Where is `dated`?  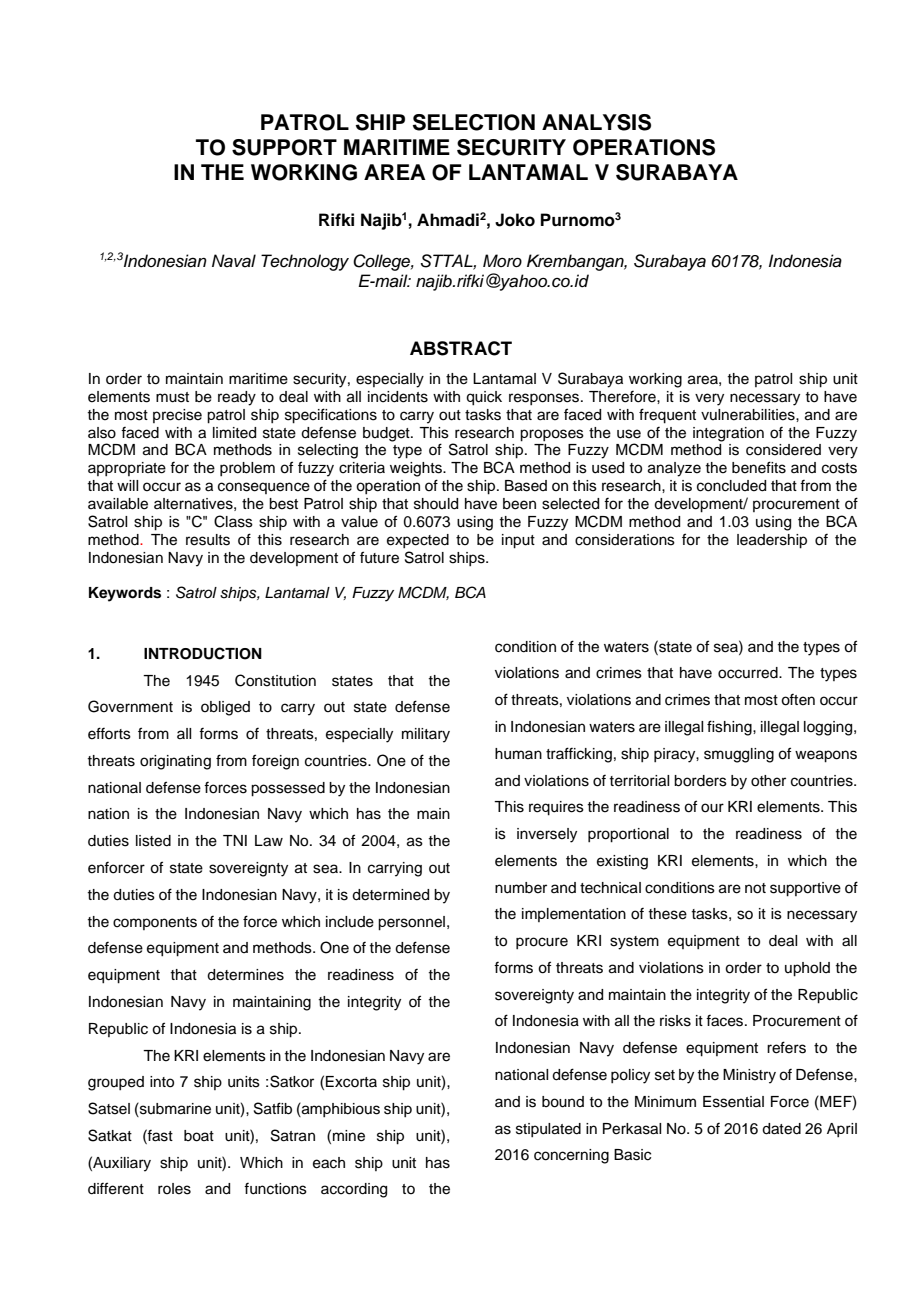 dated is located at coordinates (781, 1129).
